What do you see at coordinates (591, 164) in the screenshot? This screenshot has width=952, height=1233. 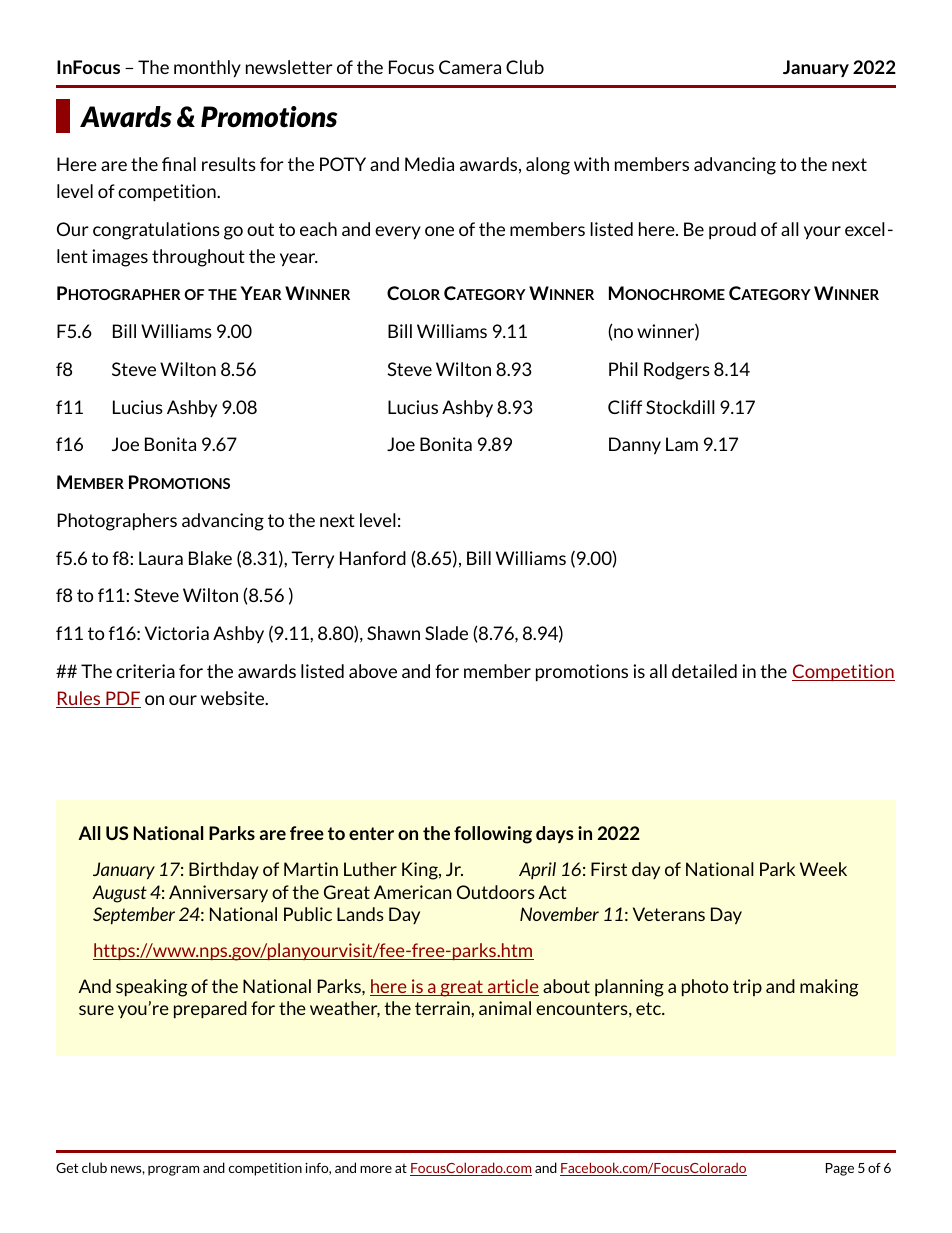 I see `with` at bounding box center [591, 164].
